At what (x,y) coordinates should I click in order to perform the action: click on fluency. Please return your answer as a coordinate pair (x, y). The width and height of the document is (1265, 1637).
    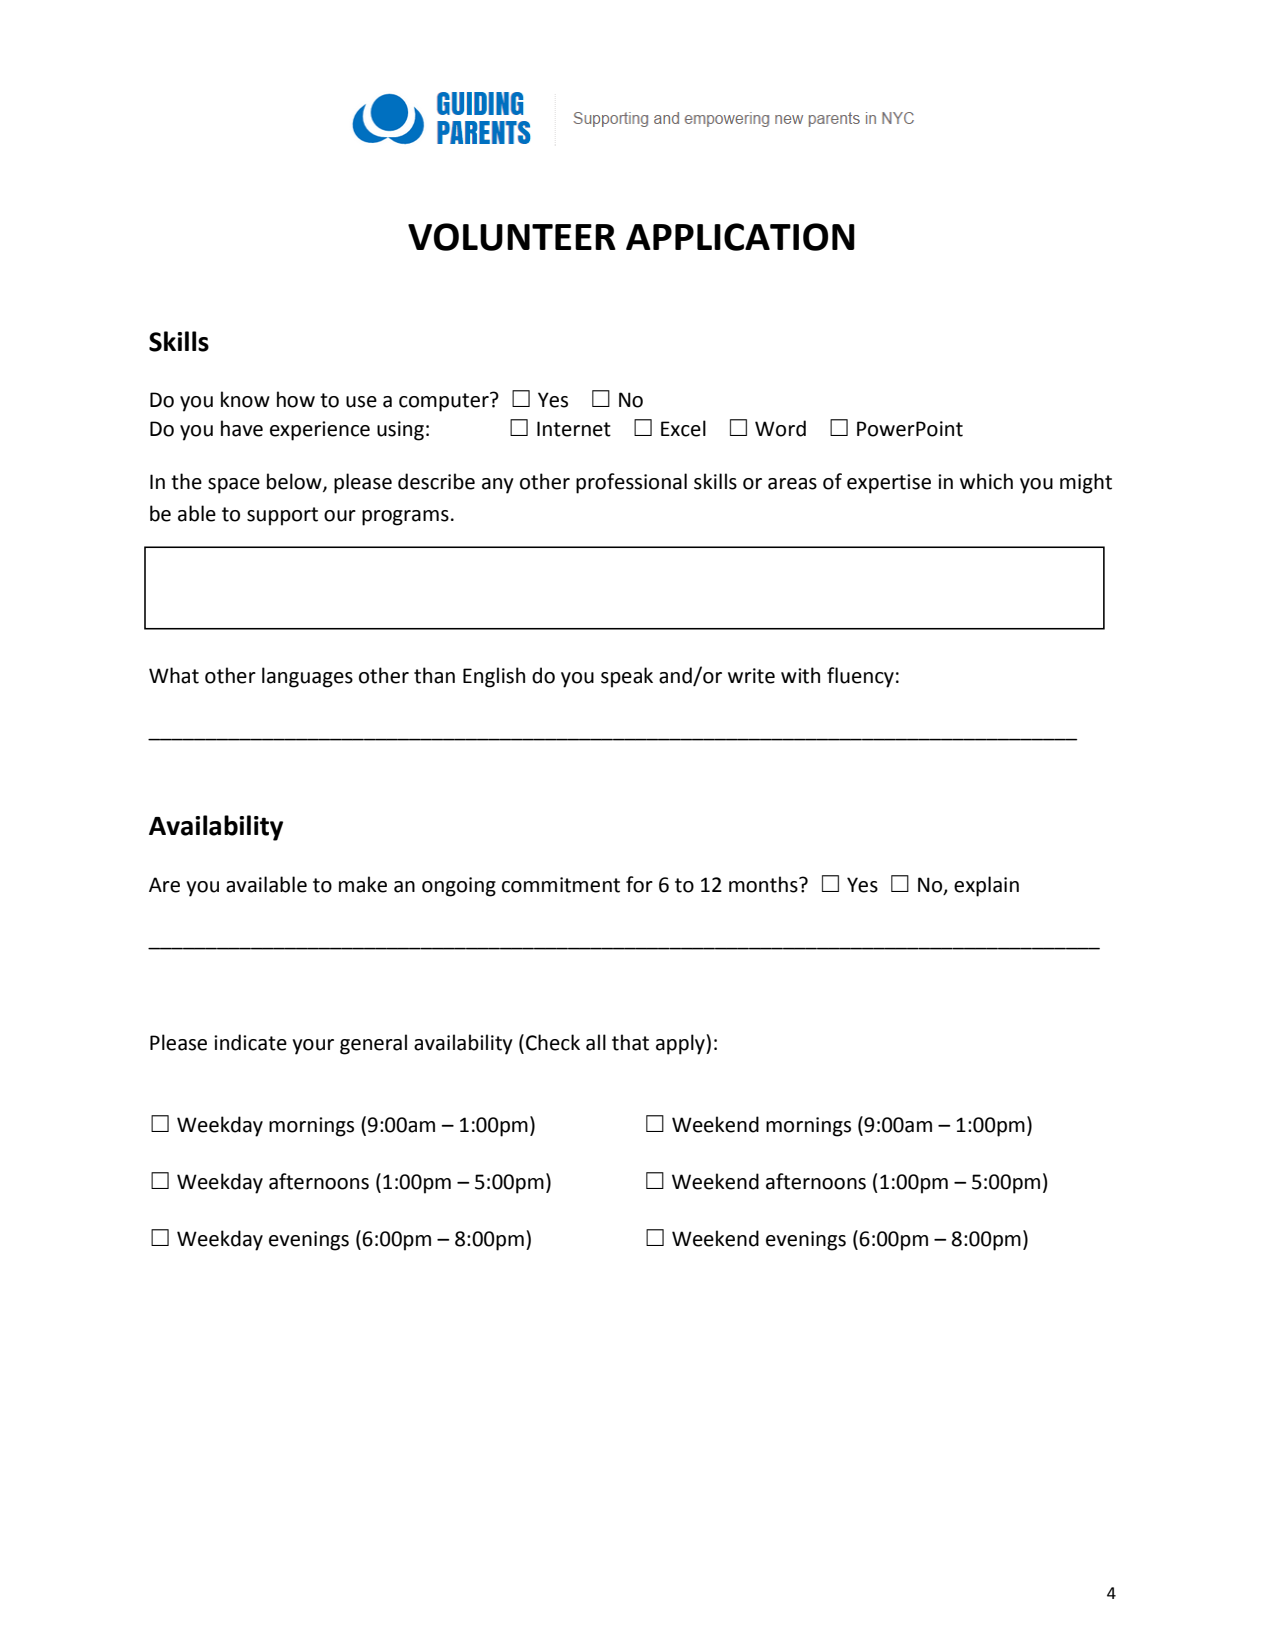
    Looking at the image, I should click on (860, 677).
